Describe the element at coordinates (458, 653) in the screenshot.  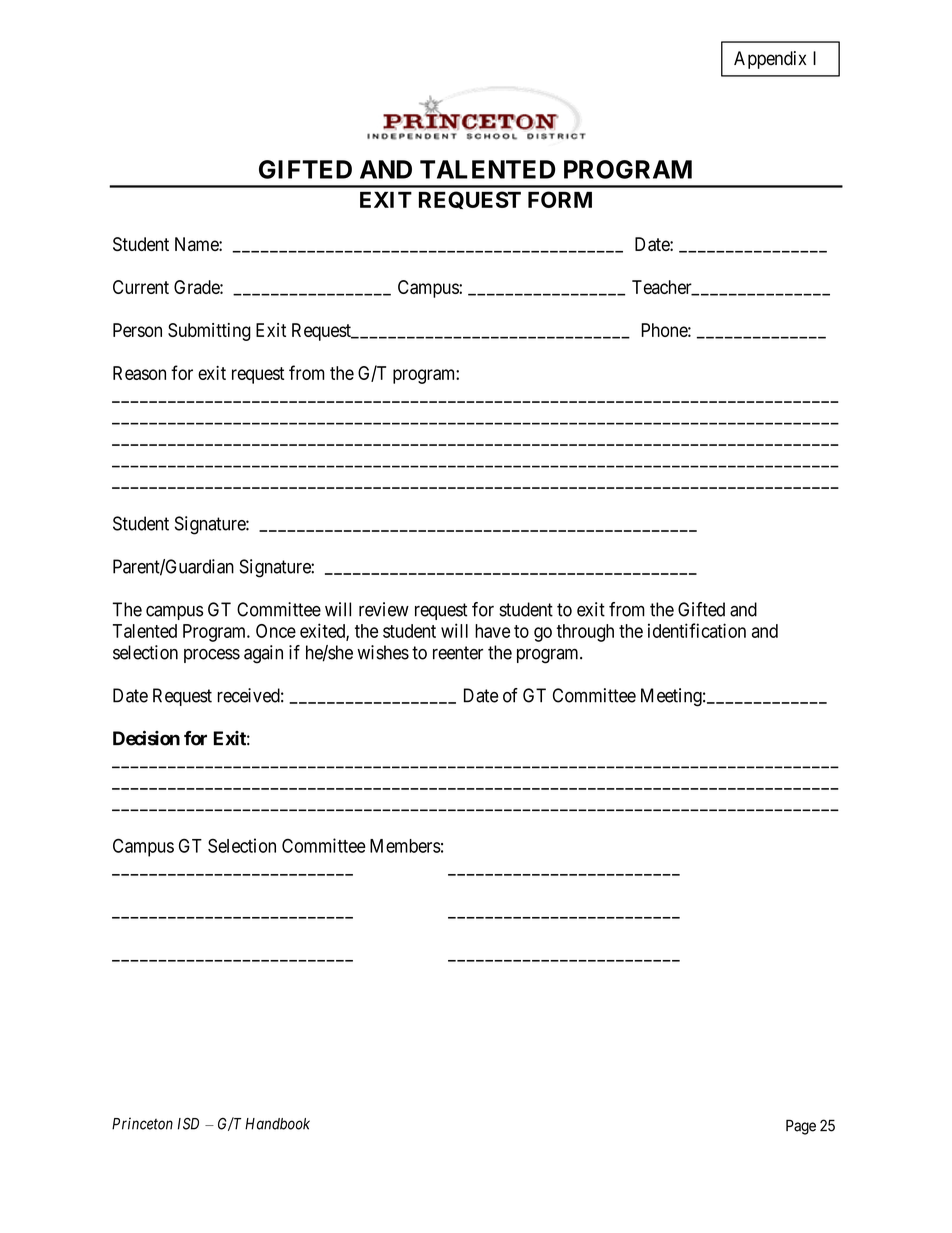
I see `reenter` at that location.
